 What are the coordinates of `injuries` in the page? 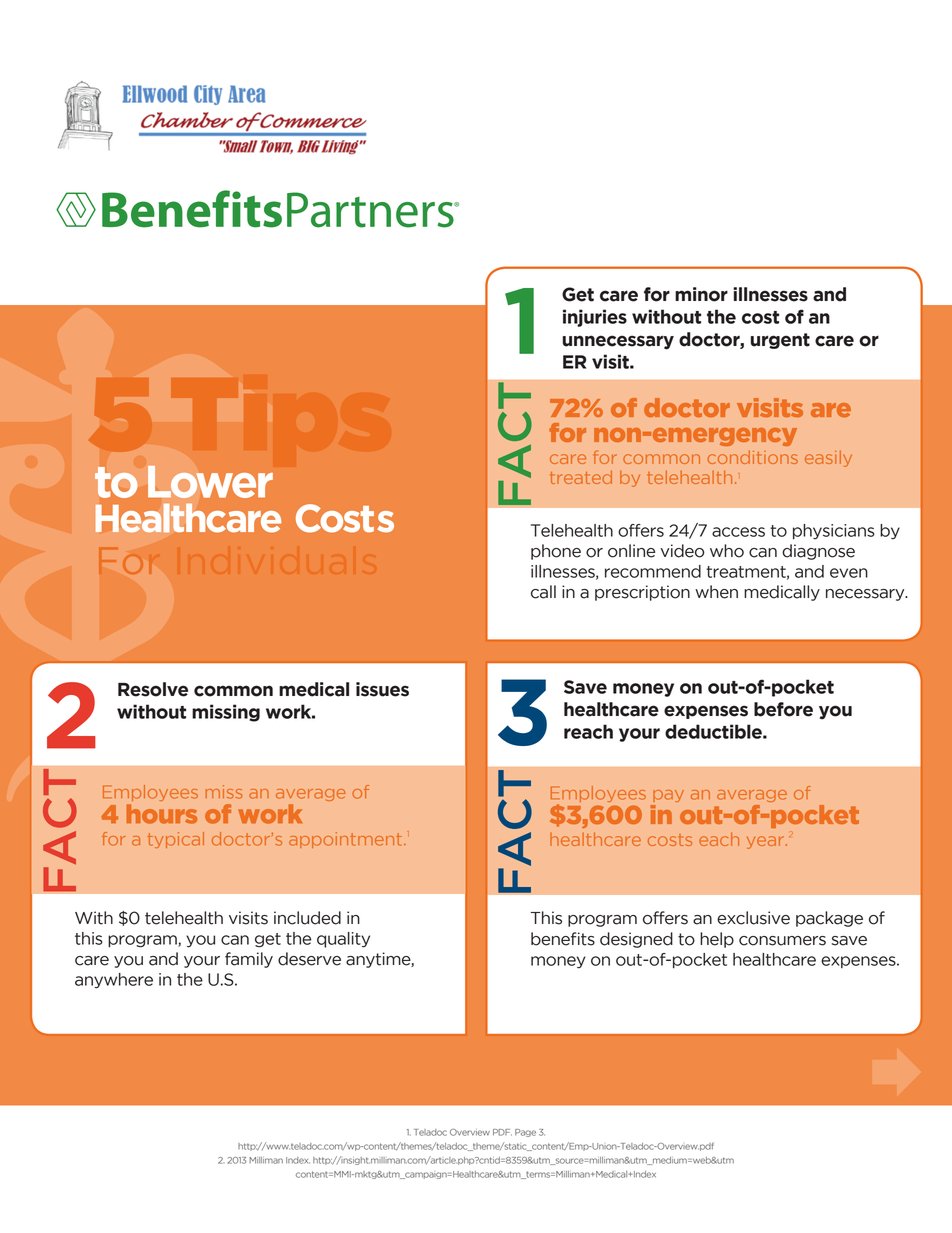 It's located at (595, 318).
